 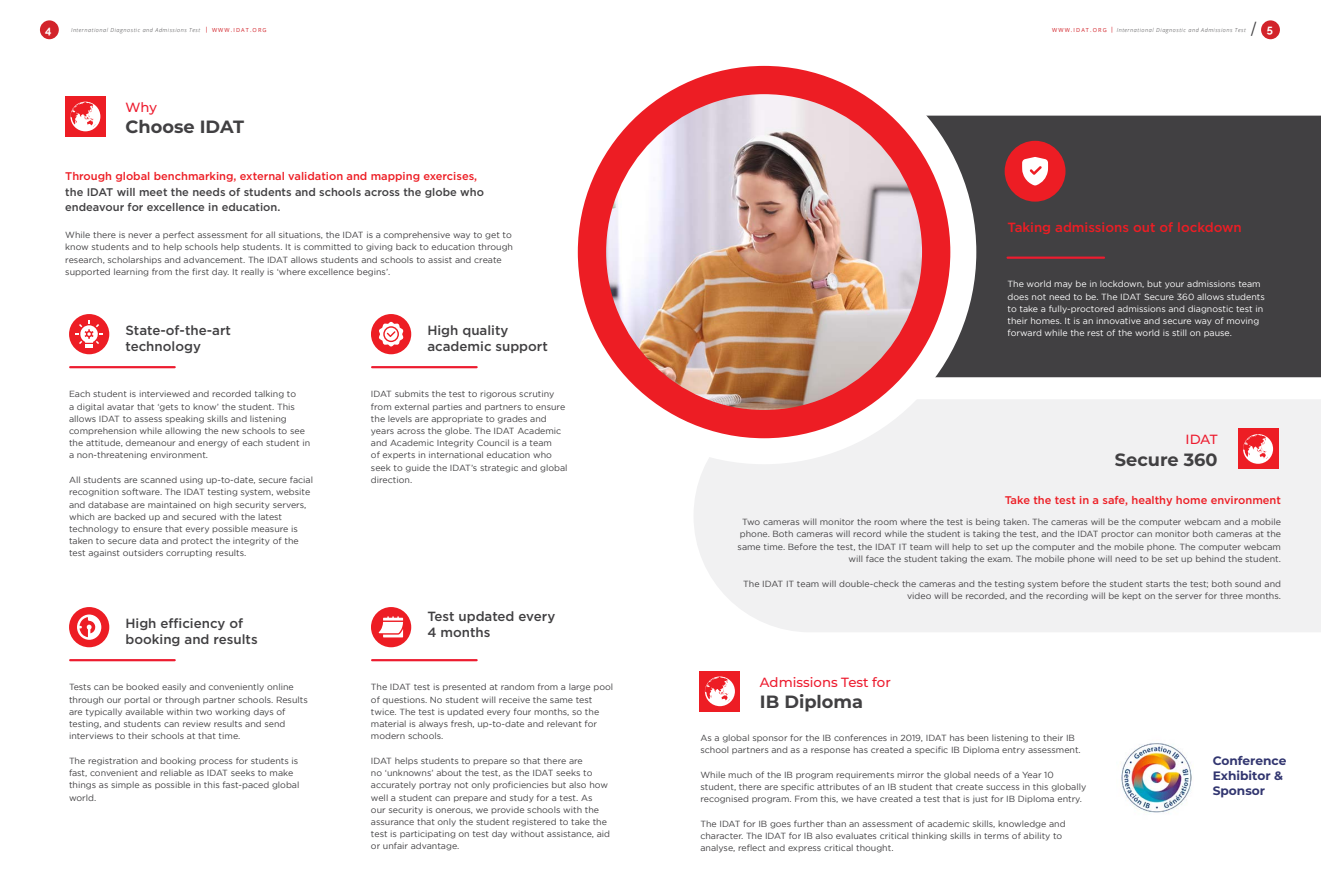 I want to click on kept, so click(x=1131, y=596).
